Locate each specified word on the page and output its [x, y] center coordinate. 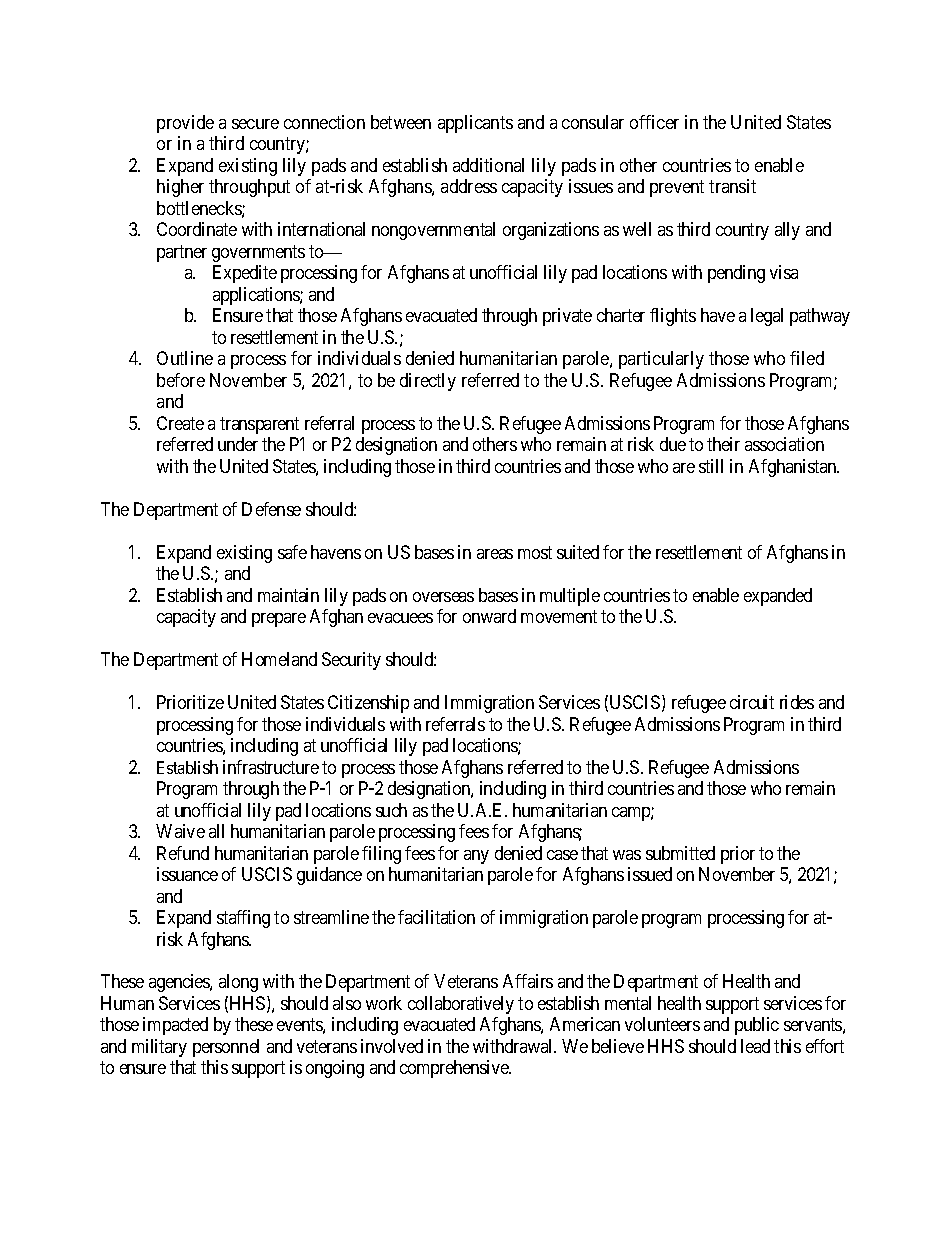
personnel [226, 1048]
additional [488, 165]
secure [255, 124]
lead [755, 1046]
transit [732, 186]
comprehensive [455, 1069]
